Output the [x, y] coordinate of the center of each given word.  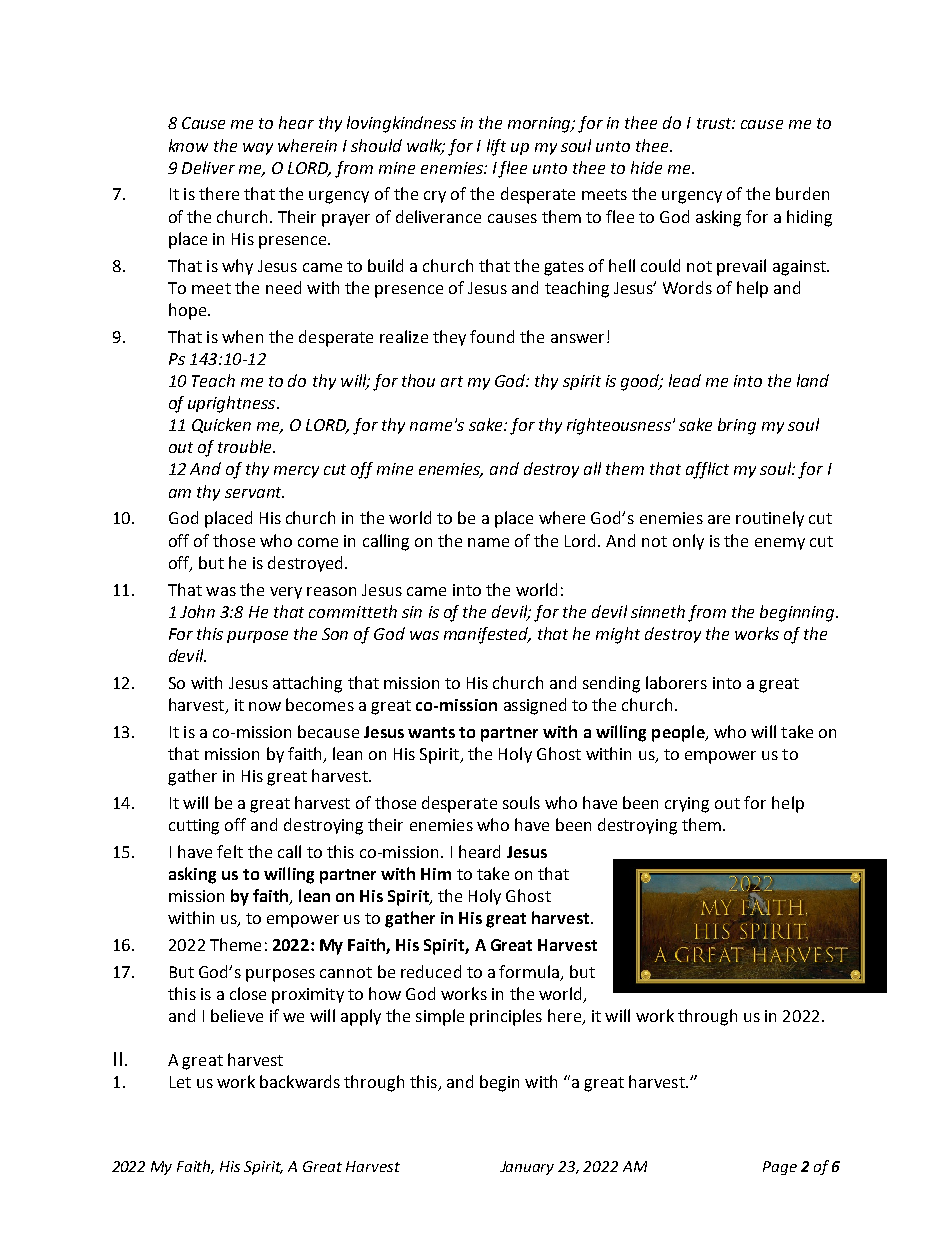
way [258, 149]
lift [496, 147]
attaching [307, 684]
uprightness [233, 404]
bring [737, 426]
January [527, 1168]
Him [436, 874]
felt [230, 851]
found [492, 336]
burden [802, 193]
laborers [676, 682]
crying [687, 805]
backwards [300, 1081]
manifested [487, 635]
